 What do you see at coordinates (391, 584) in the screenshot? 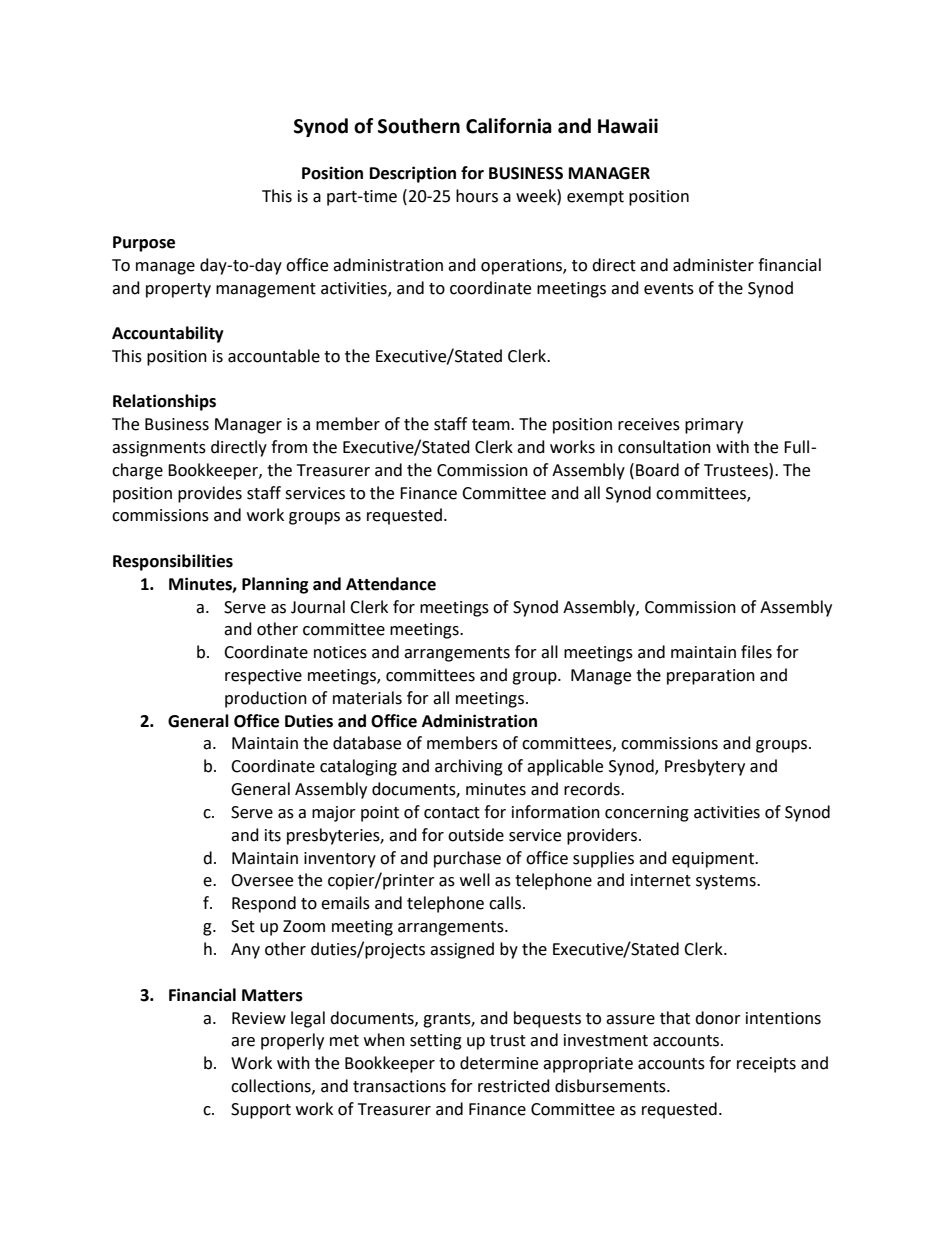
I see `Attendance` at bounding box center [391, 584].
